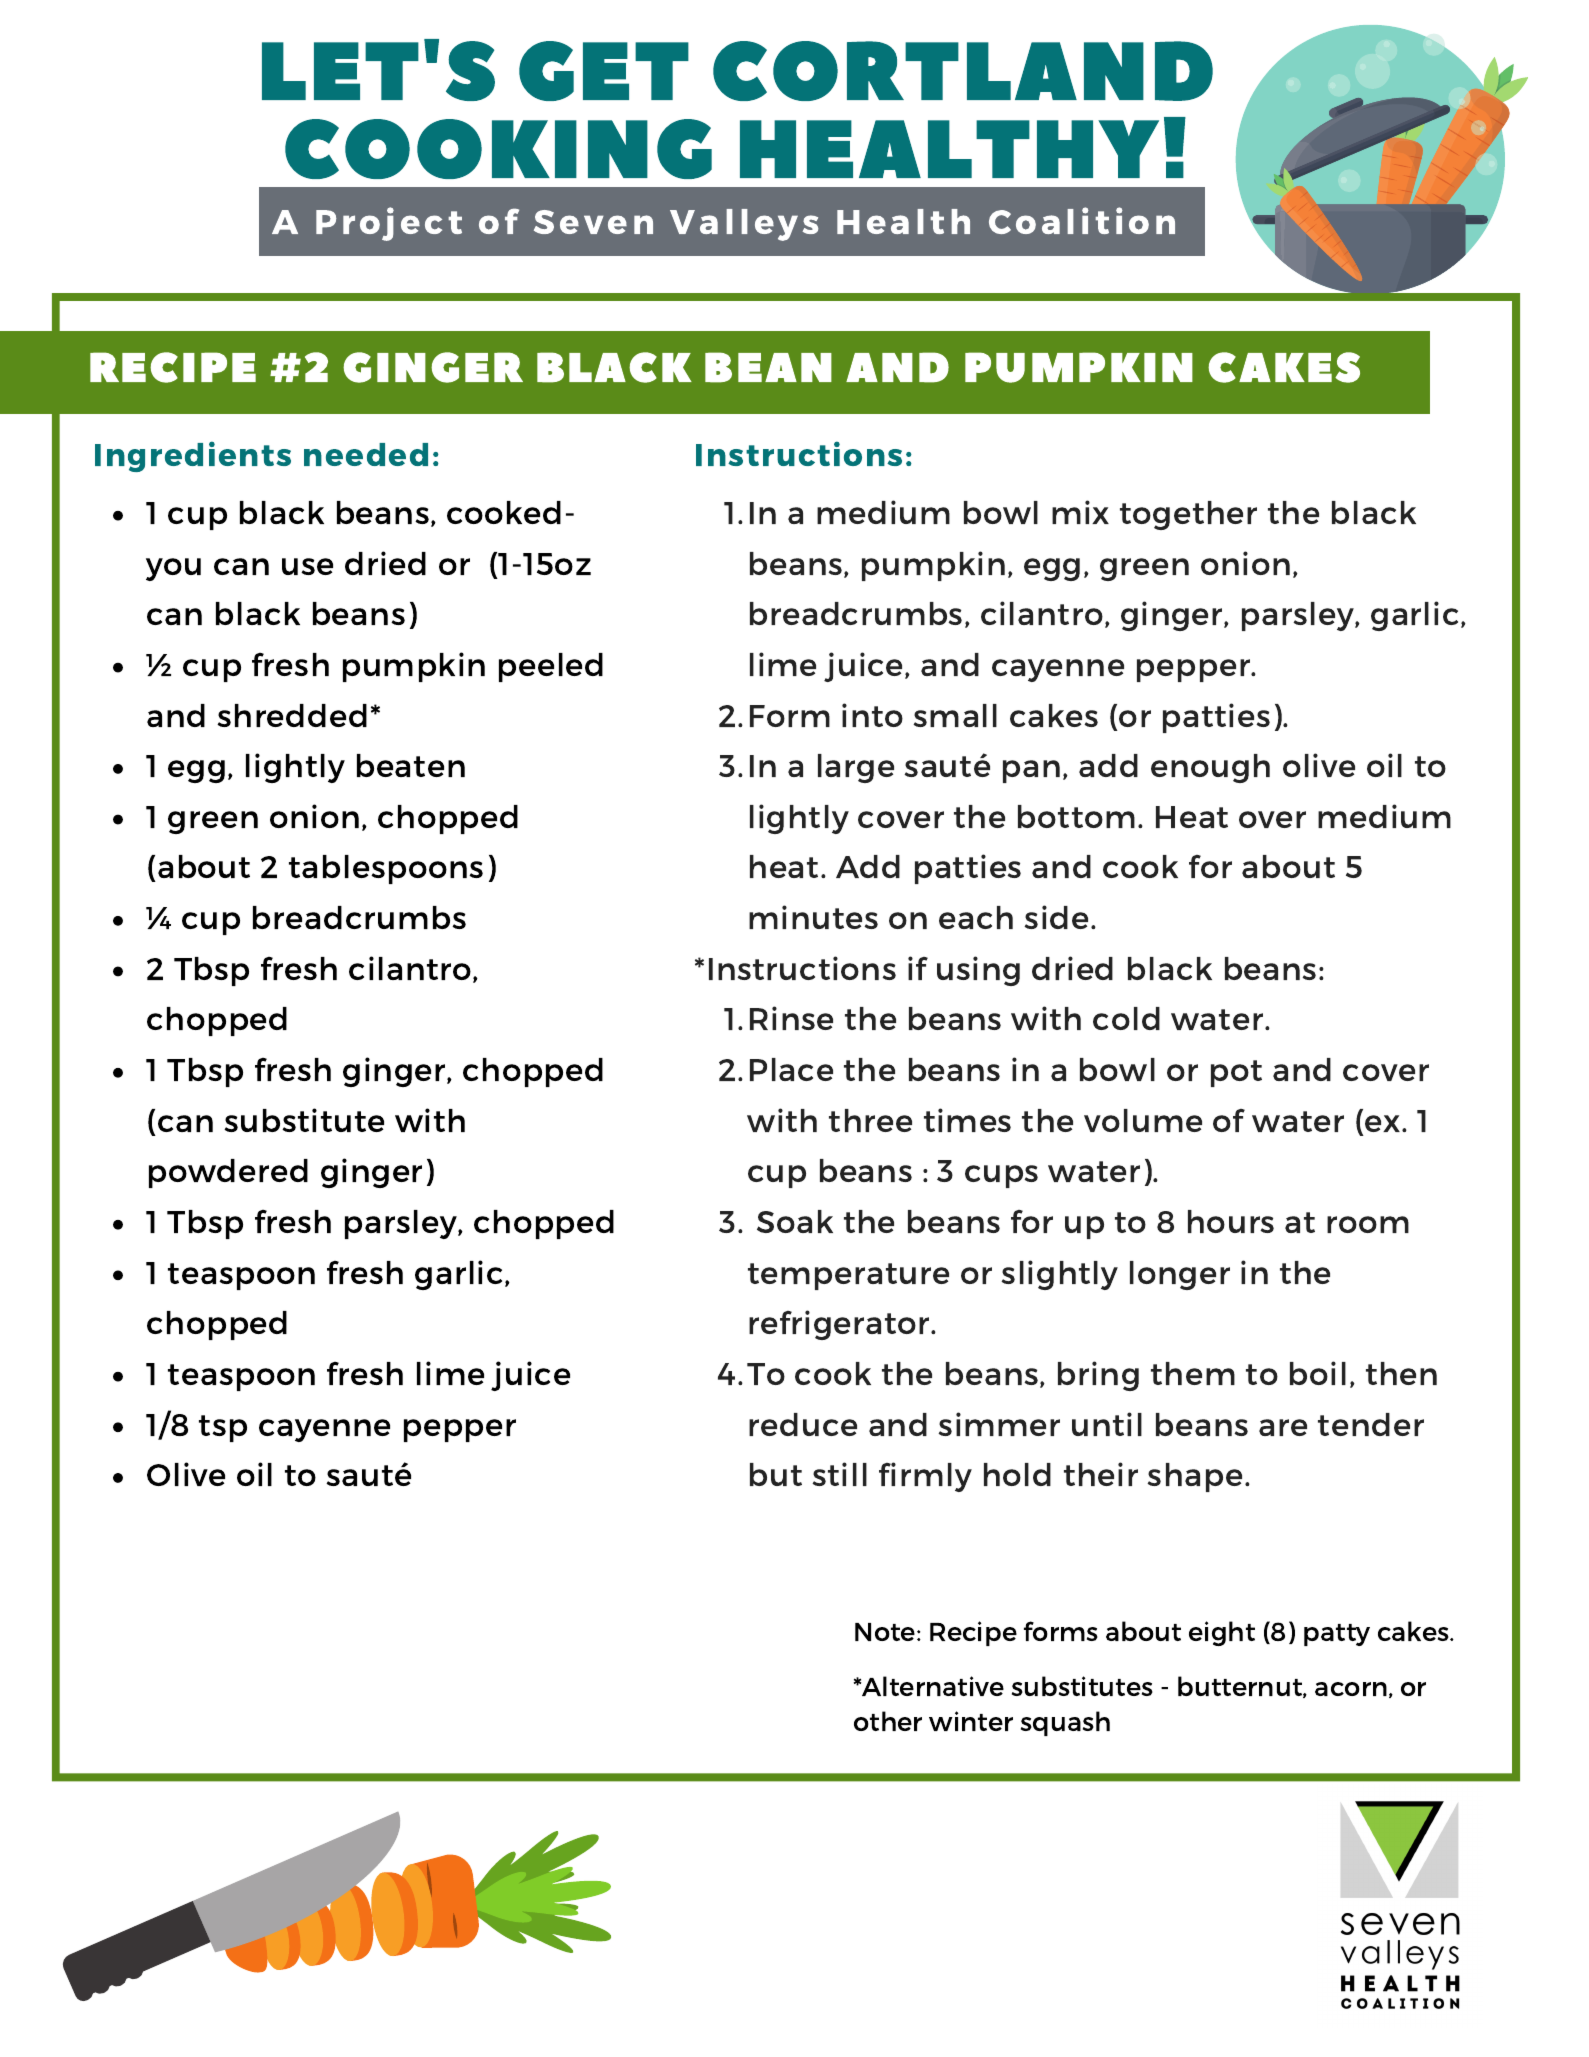 This screenshot has width=1589, height=2057. What do you see at coordinates (1188, 515) in the screenshot?
I see `together` at bounding box center [1188, 515].
